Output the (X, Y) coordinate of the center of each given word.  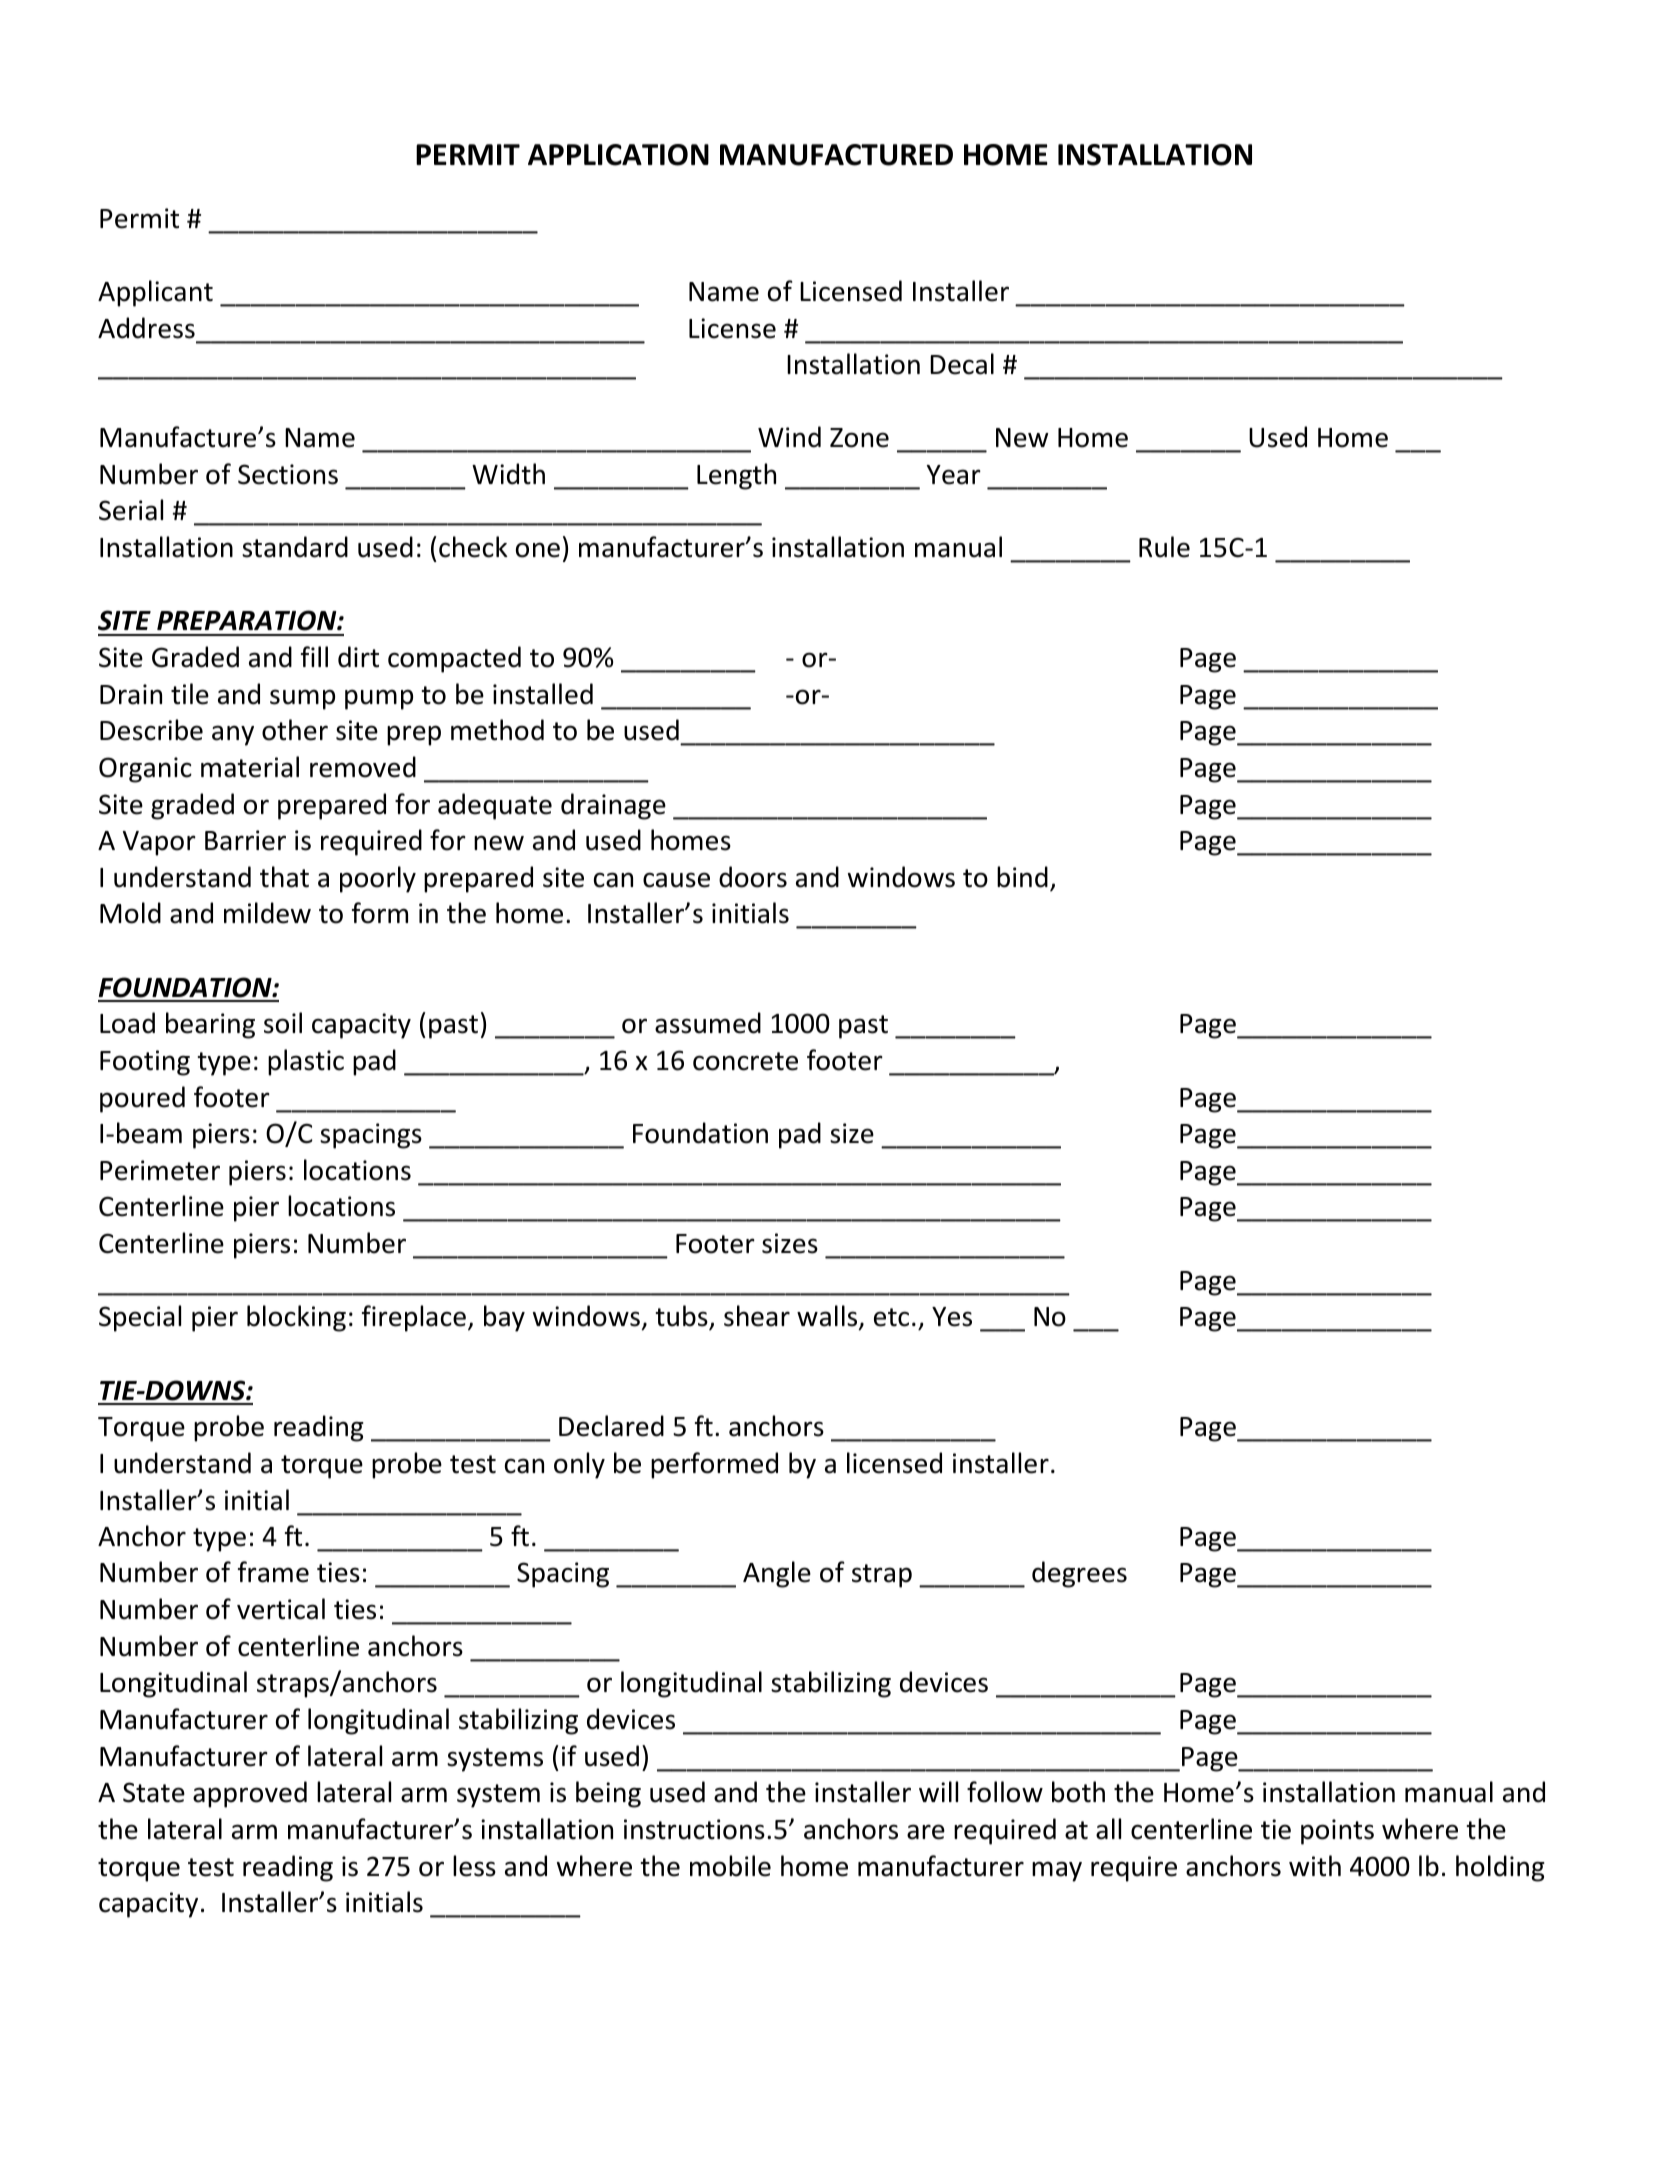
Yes (952, 1317)
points (1337, 1832)
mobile (730, 1866)
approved (250, 1794)
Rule (1164, 547)
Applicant (155, 293)
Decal (962, 364)
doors (753, 877)
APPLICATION (618, 155)
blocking (296, 1318)
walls (828, 1317)
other (295, 730)
